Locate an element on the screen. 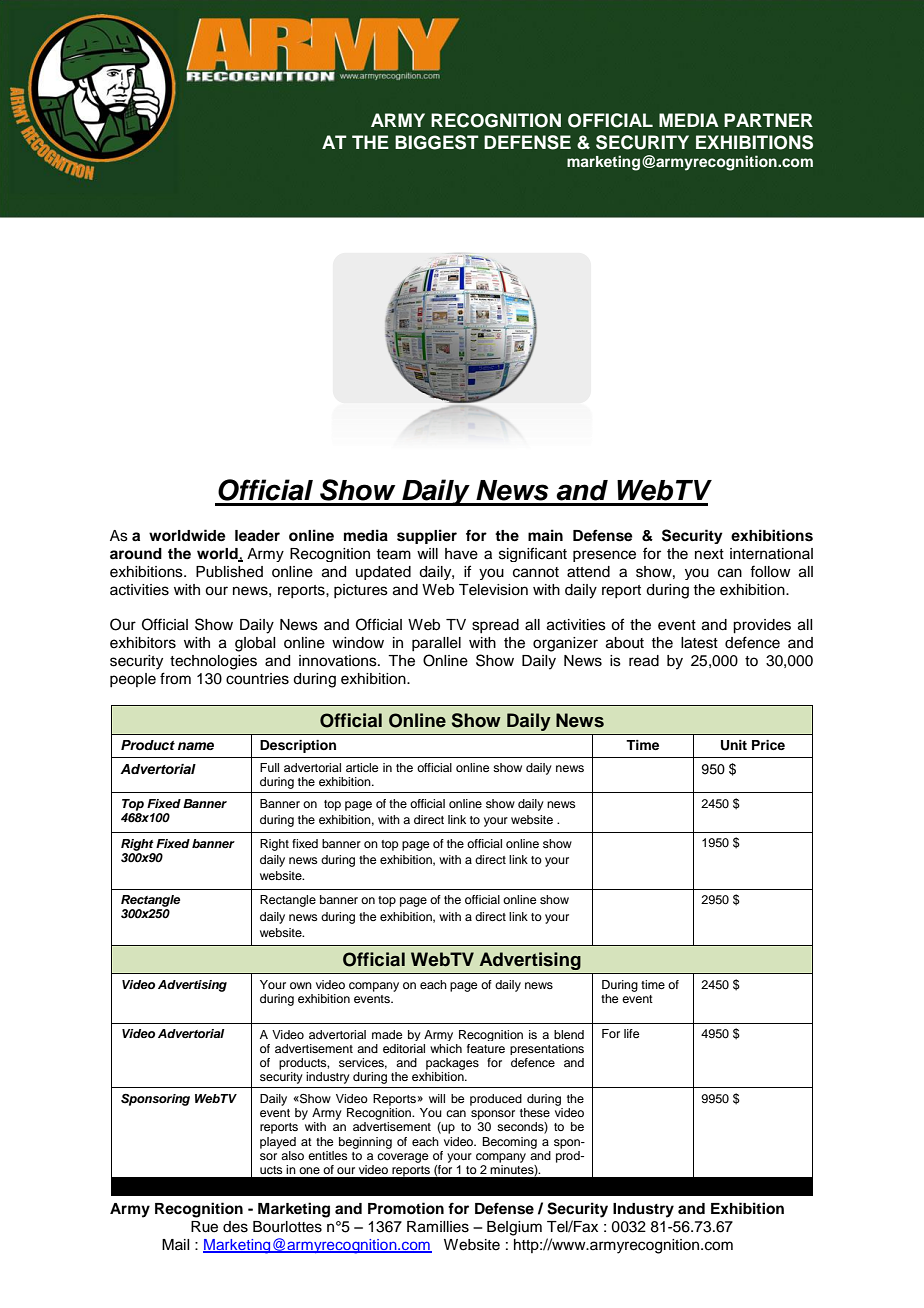 Image resolution: width=924 pixels, height=1308 pixels. own is located at coordinates (301, 985).
